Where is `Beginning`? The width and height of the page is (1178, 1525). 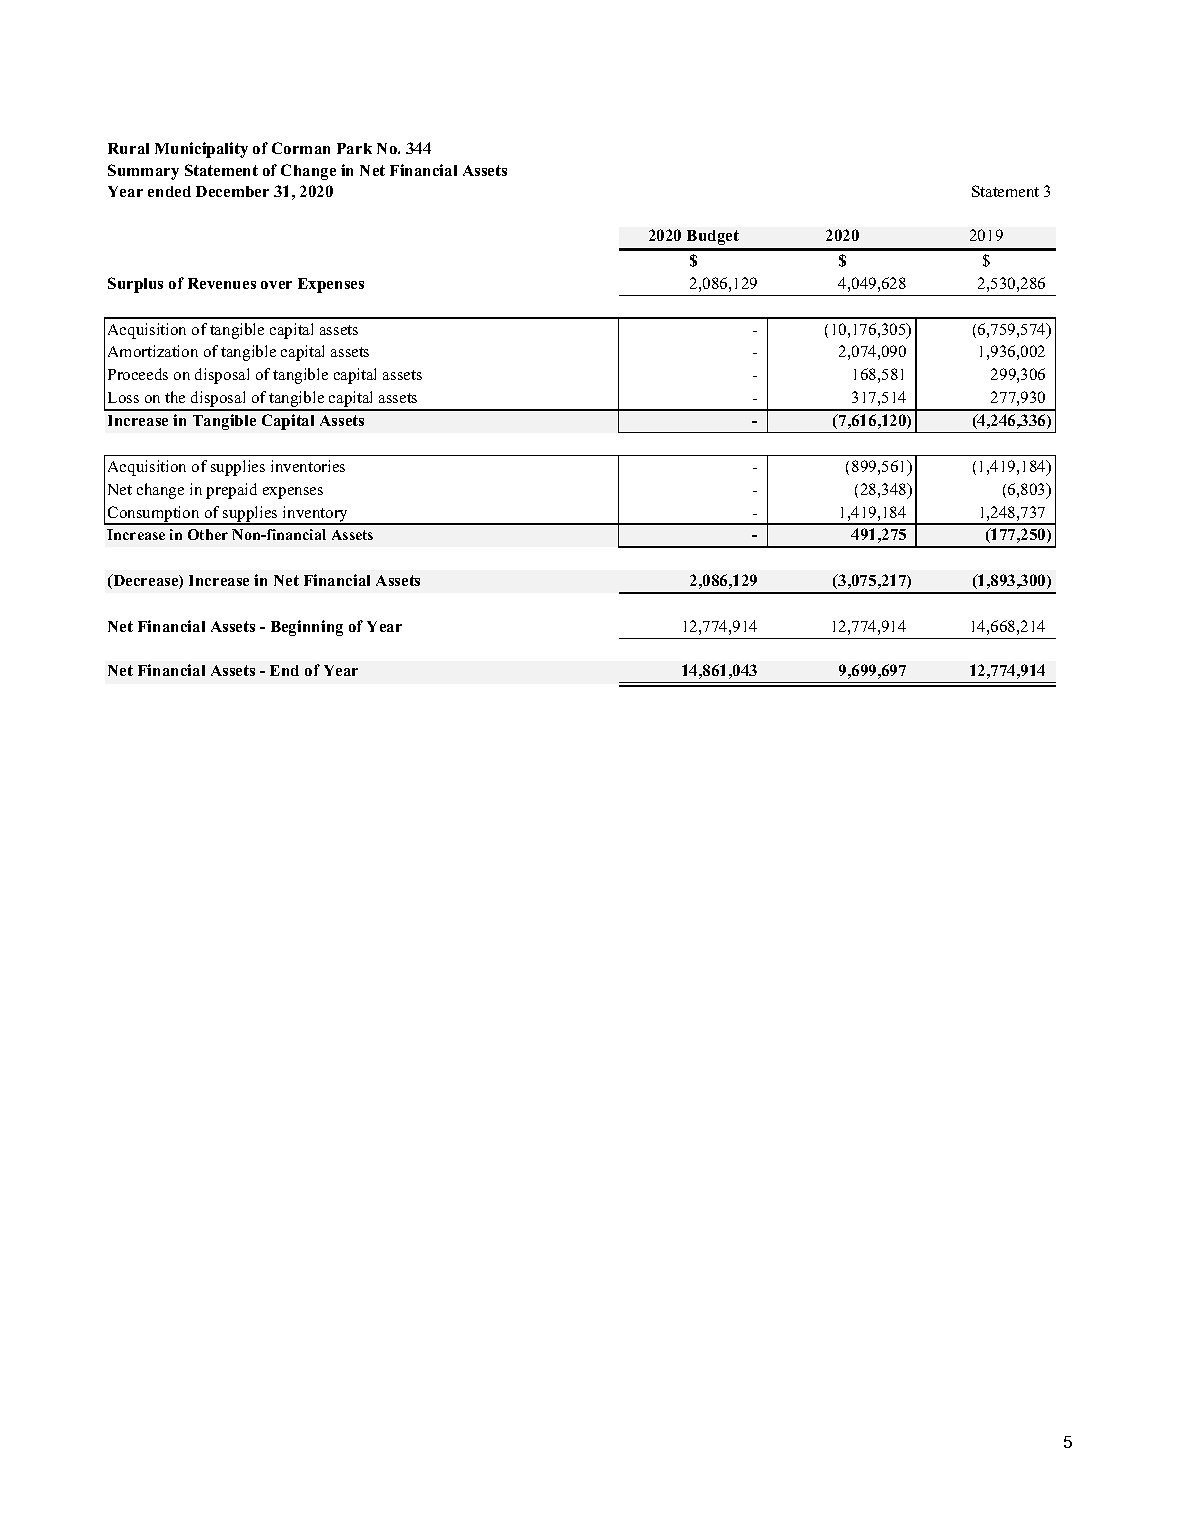
Beginning is located at coordinates (307, 628).
